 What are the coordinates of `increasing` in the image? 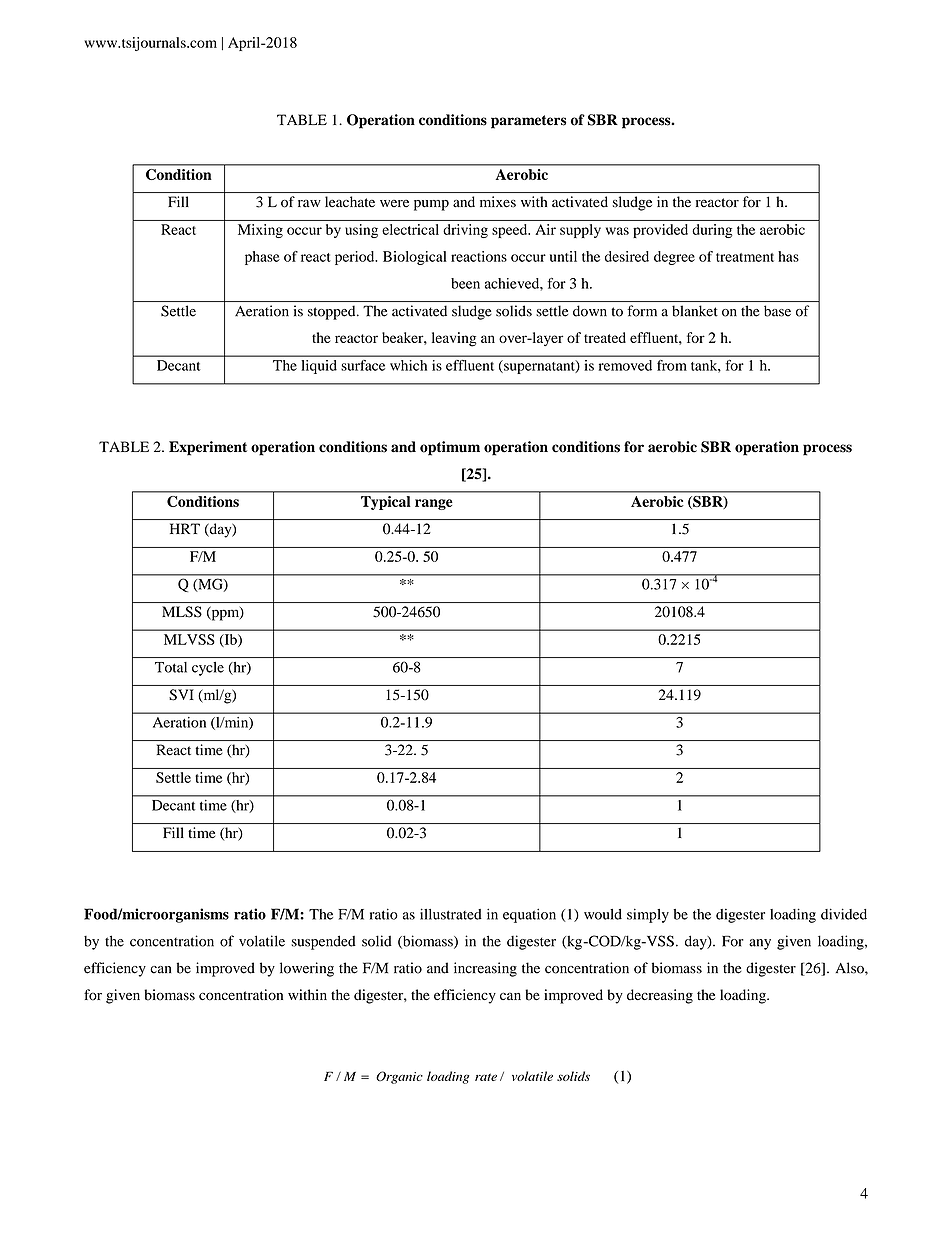 It's located at (485, 969).
